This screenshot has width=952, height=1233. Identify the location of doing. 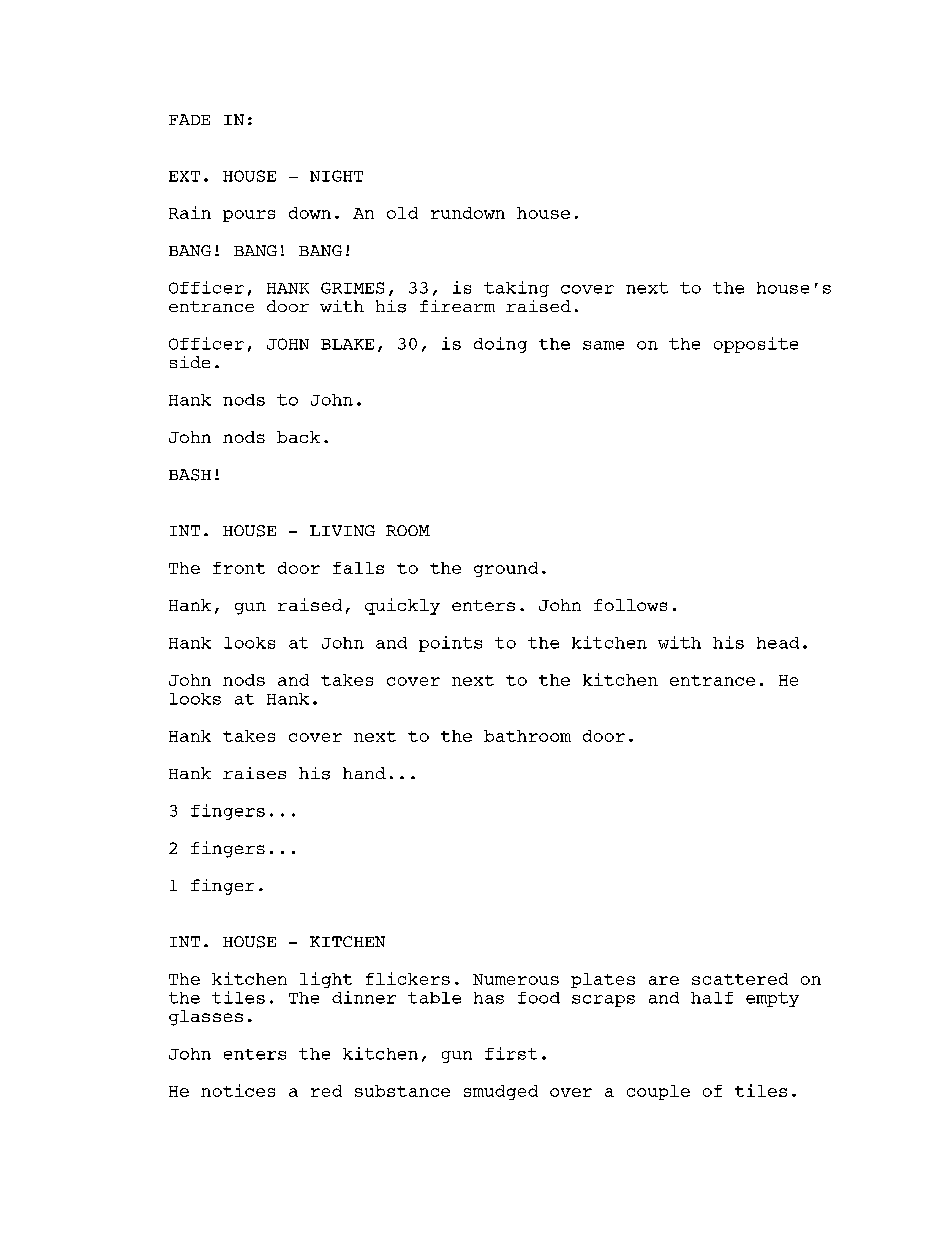
(500, 345).
